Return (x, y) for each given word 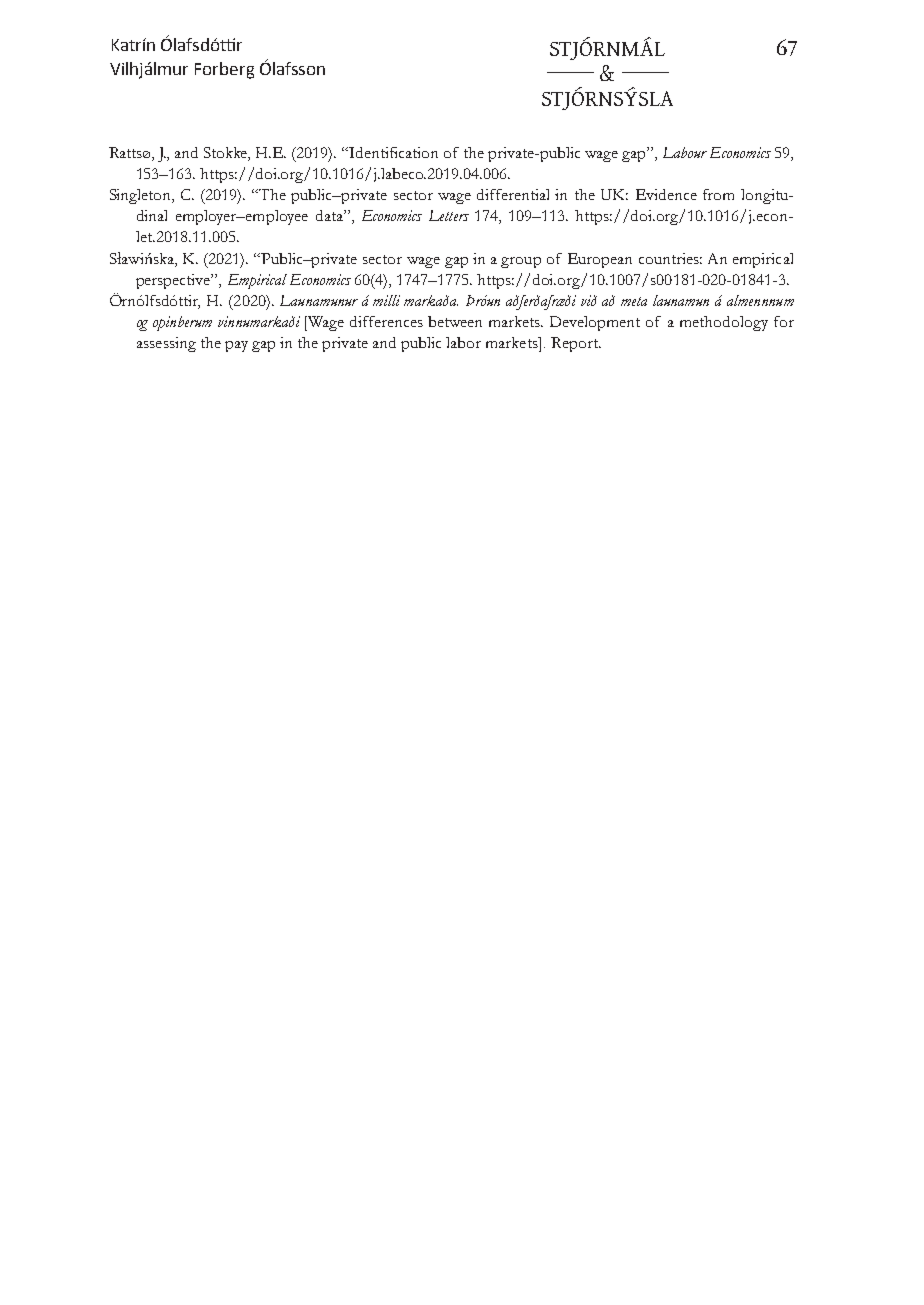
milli (386, 300)
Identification (393, 152)
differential (513, 194)
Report (575, 344)
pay (236, 346)
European (600, 260)
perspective (174, 281)
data (330, 215)
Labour (685, 152)
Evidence (666, 194)
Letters (449, 215)
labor (463, 342)
